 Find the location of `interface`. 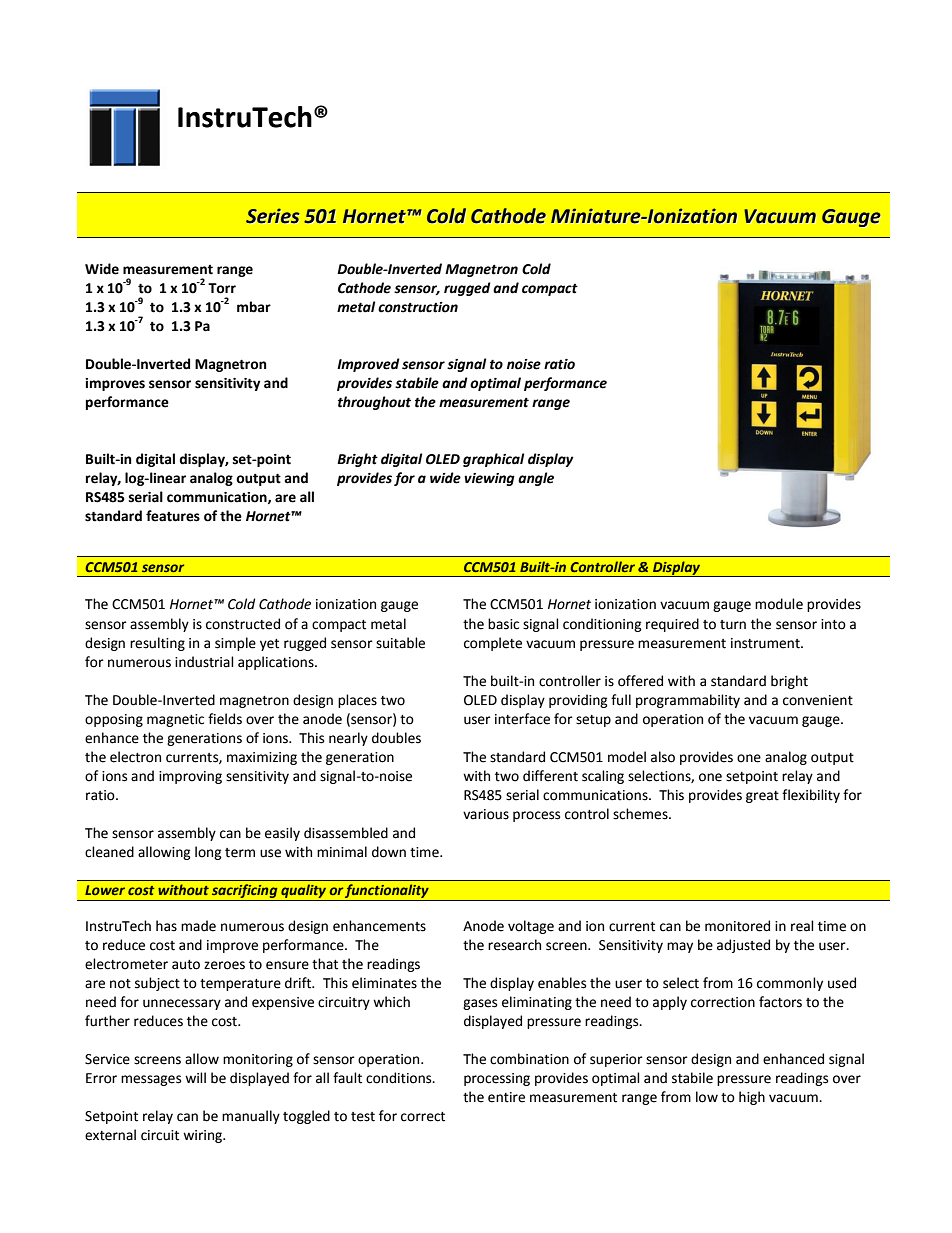

interface is located at coordinates (522, 719).
